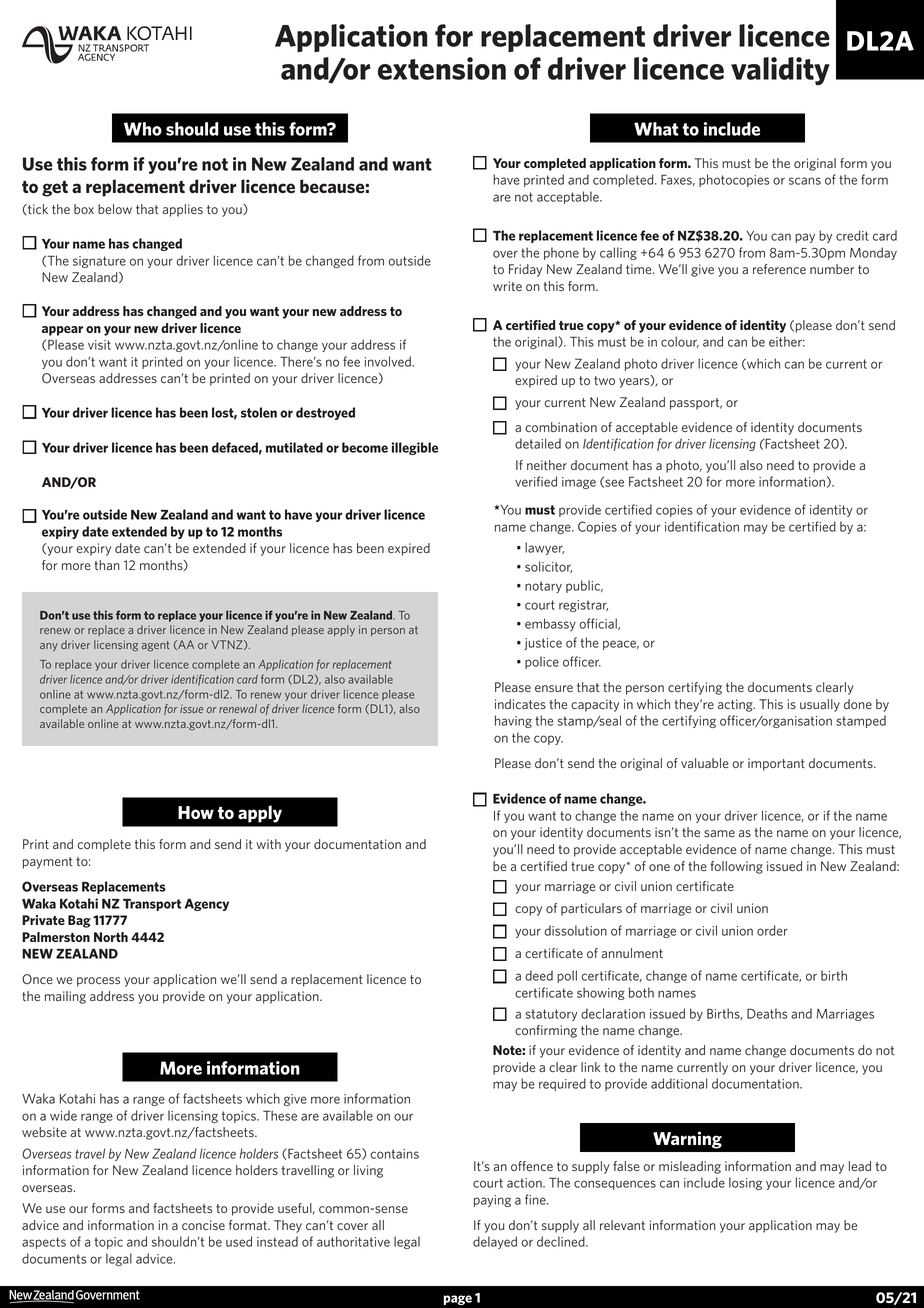 This screenshot has height=1308, width=924. Describe the element at coordinates (143, 129) in the screenshot. I see `Who` at that location.
